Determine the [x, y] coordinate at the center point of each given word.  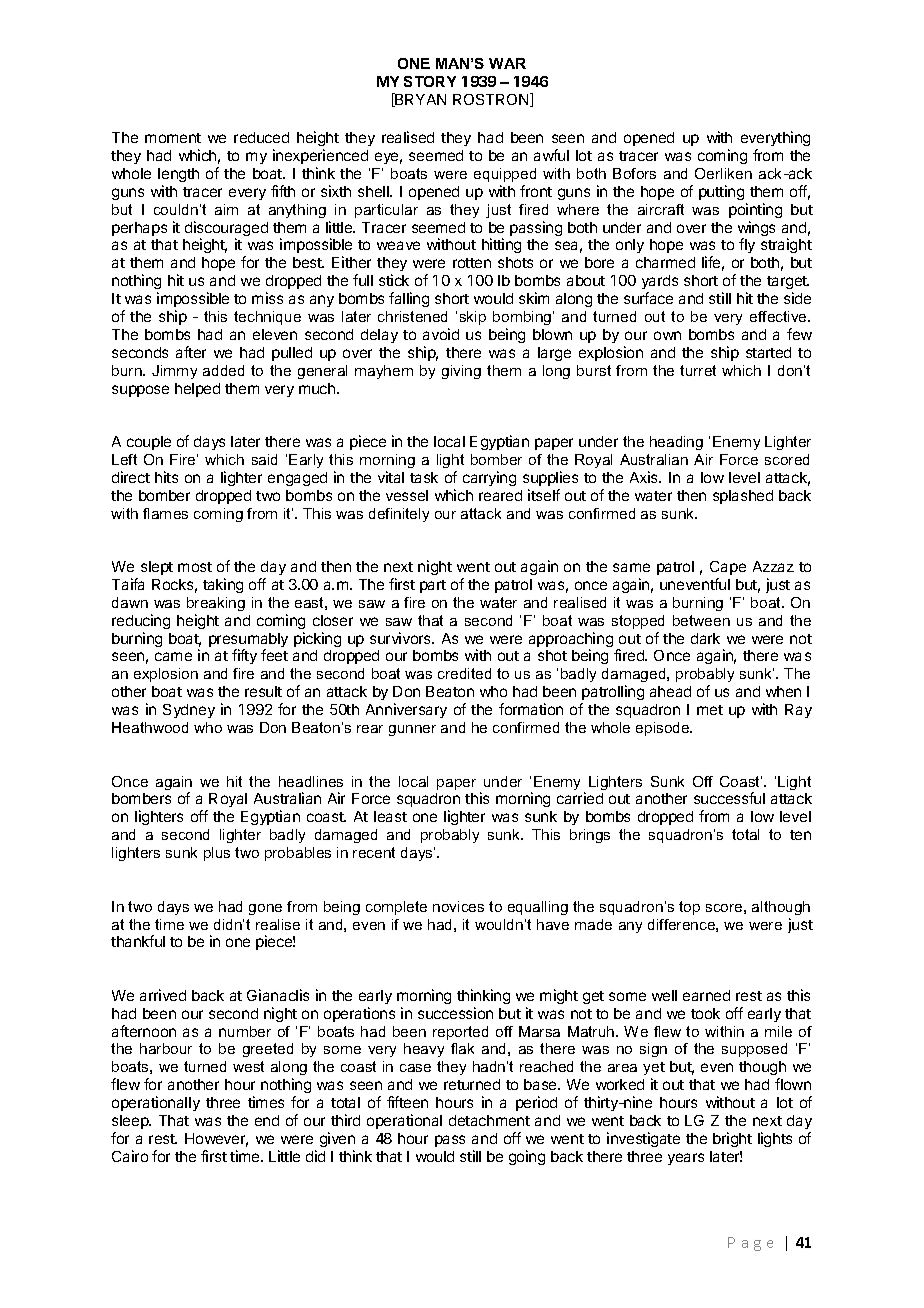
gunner [412, 730]
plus [217, 854]
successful [729, 798]
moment [173, 138]
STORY [430, 81]
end [267, 1120]
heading [676, 443]
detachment [489, 1120]
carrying [489, 478]
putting [721, 192]
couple [149, 443]
